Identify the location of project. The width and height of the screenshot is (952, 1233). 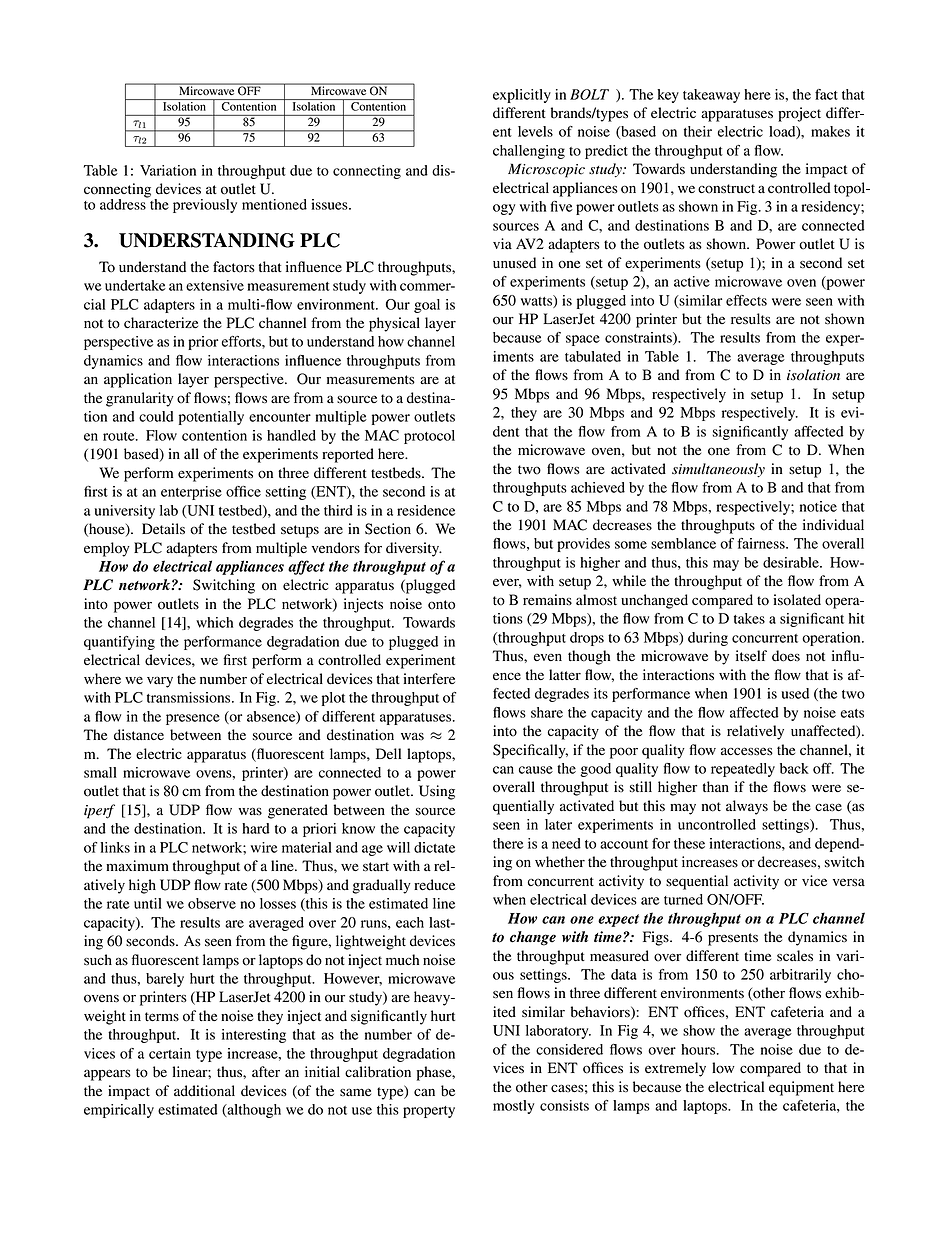
(799, 114).
